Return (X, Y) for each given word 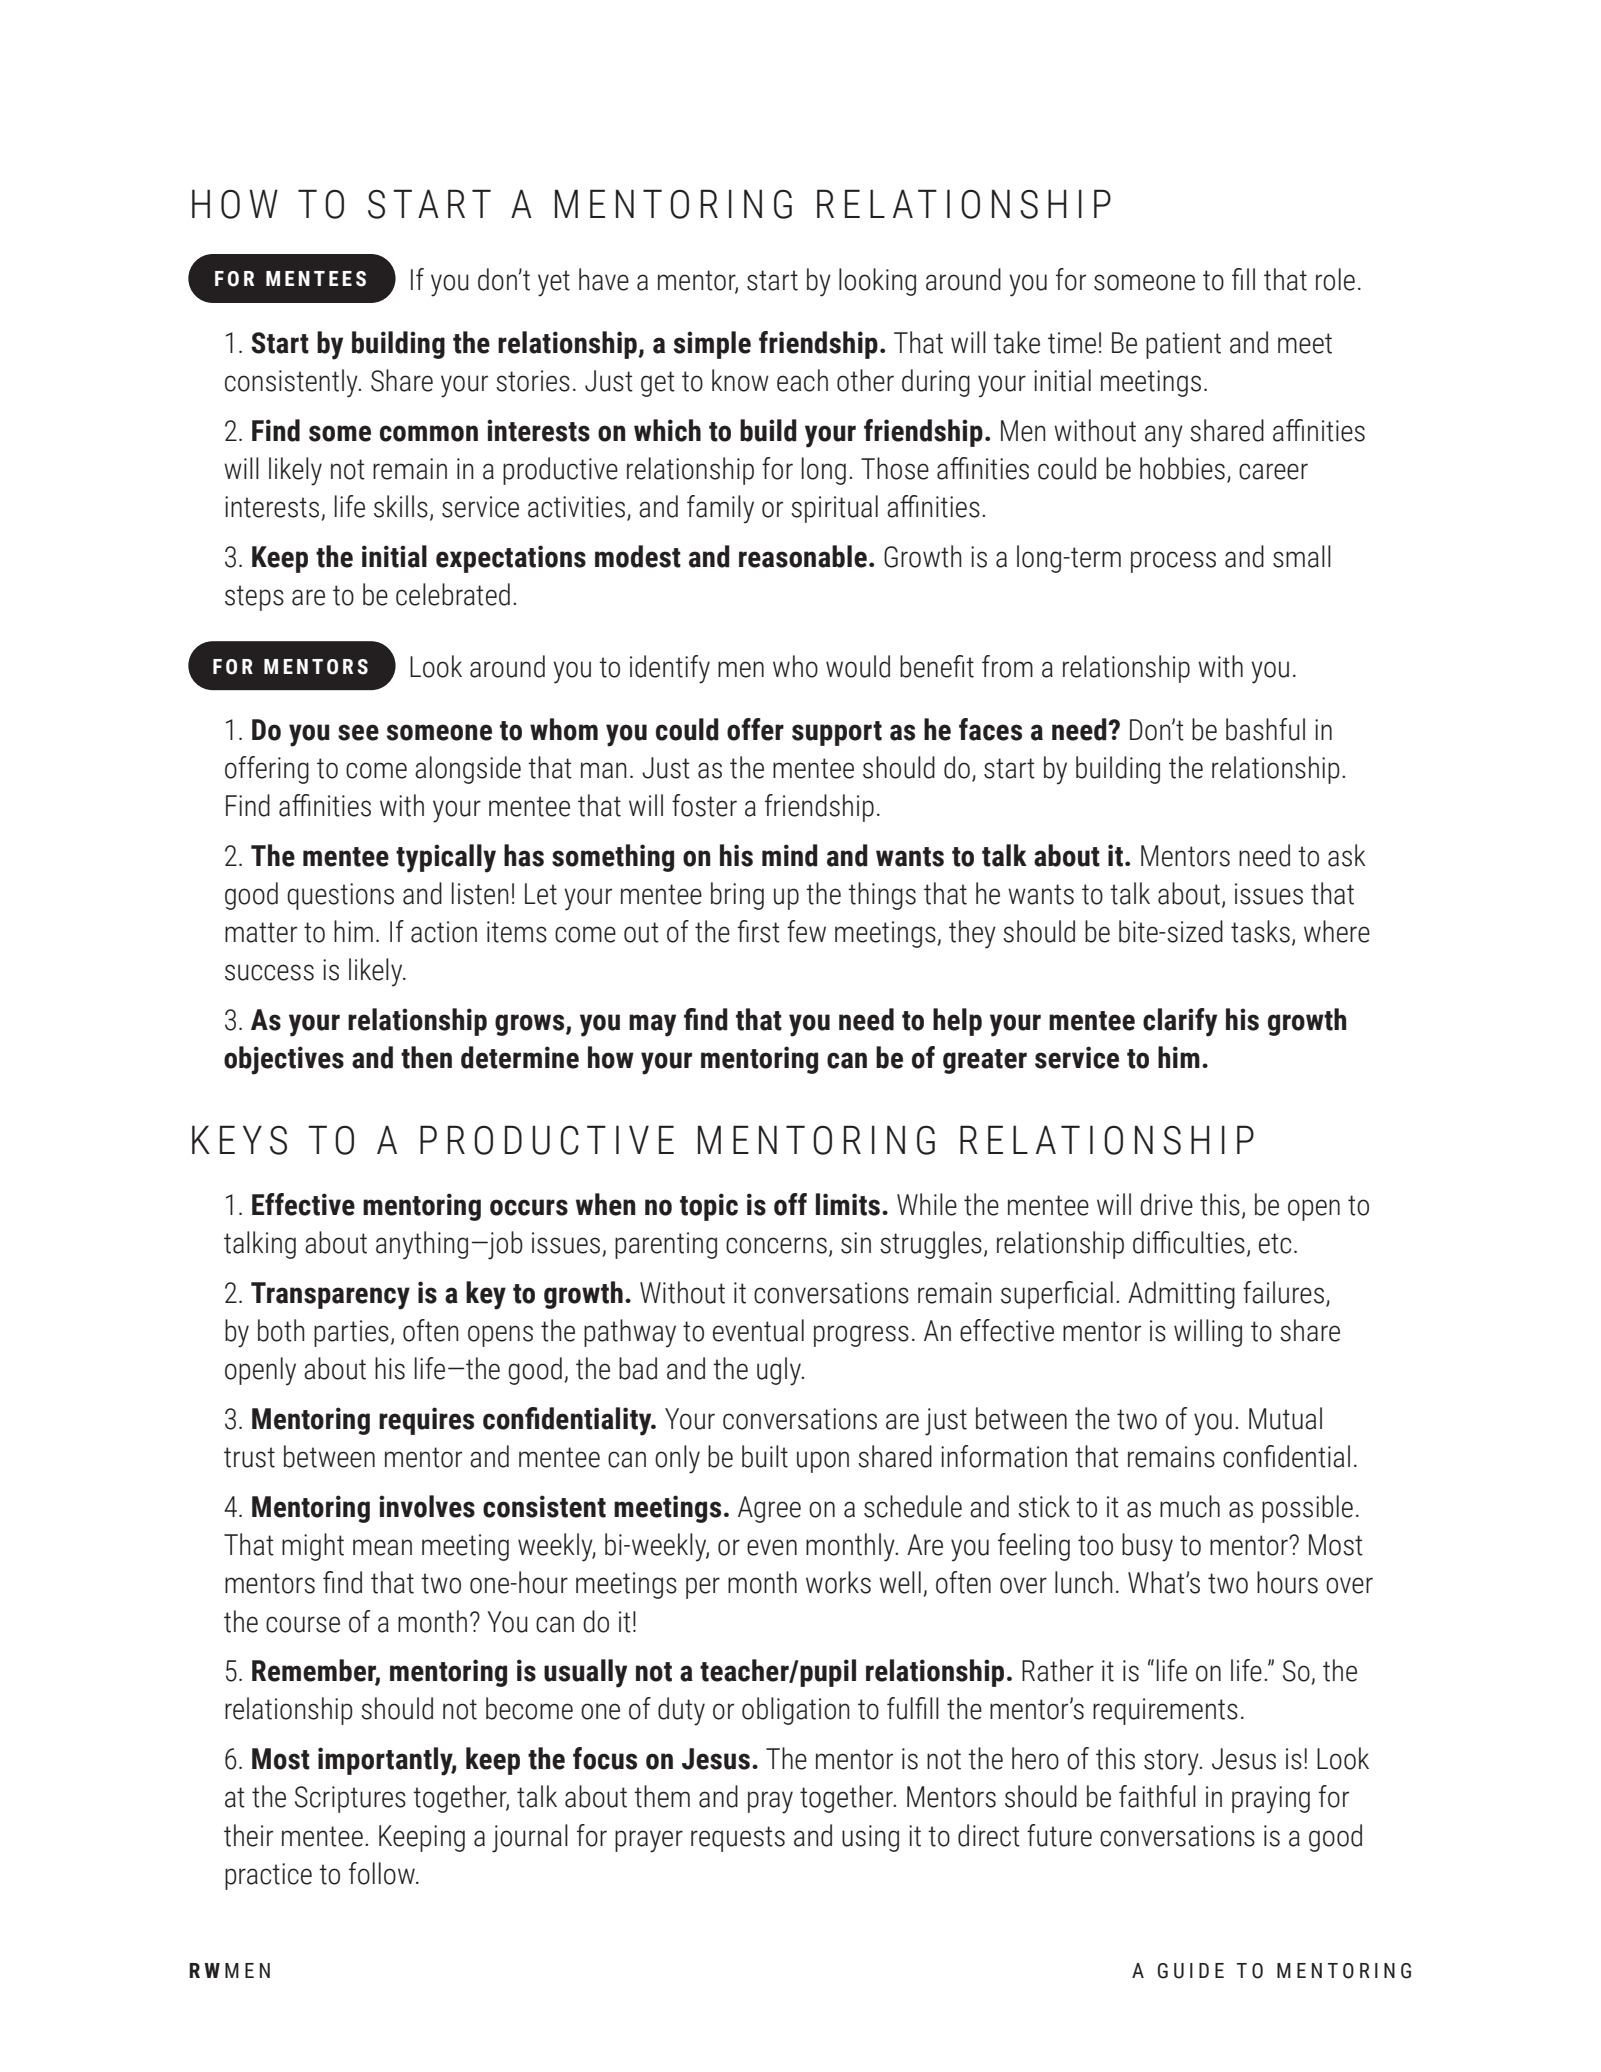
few (806, 931)
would (858, 666)
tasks (1260, 931)
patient (1183, 345)
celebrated (453, 594)
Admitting (1181, 1295)
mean (382, 1547)
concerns (776, 1245)
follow (383, 1873)
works (838, 1582)
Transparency (330, 1296)
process (1173, 562)
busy (1147, 1547)
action (444, 932)
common (429, 433)
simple (712, 345)
